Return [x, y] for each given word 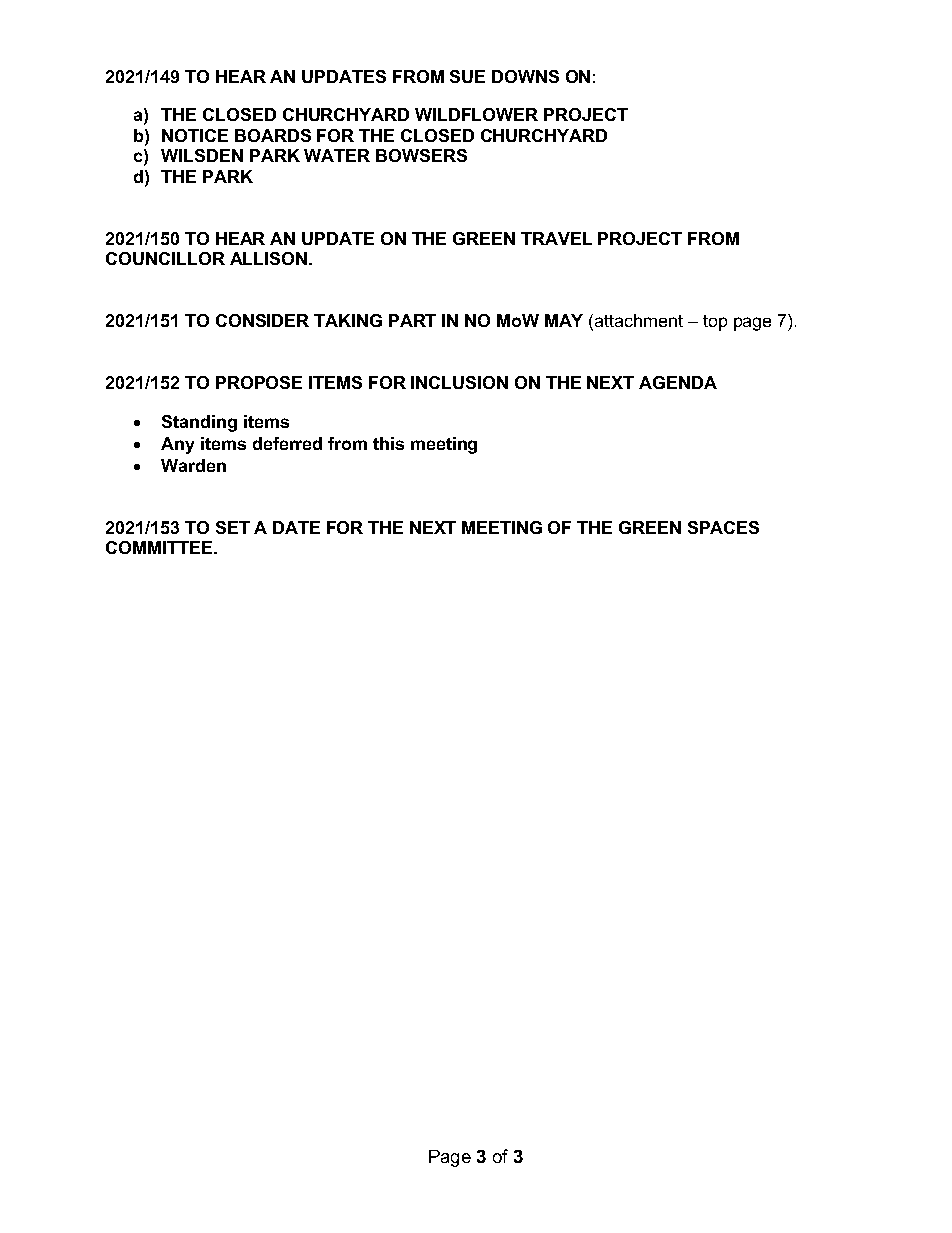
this [388, 443]
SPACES [723, 527]
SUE [467, 76]
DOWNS [525, 76]
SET [233, 527]
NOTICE [195, 135]
